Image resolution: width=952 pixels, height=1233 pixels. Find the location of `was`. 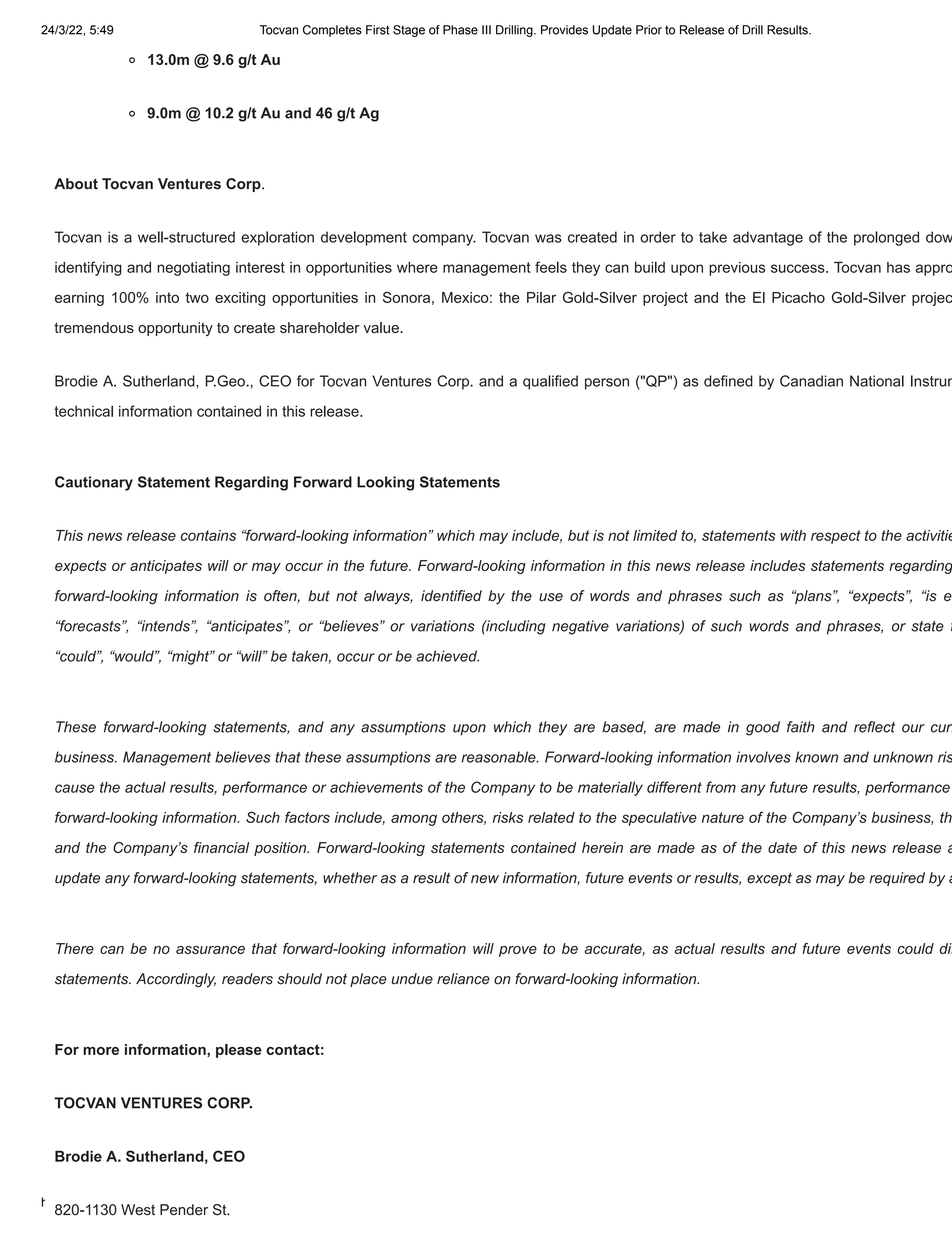

was is located at coordinates (548, 238).
